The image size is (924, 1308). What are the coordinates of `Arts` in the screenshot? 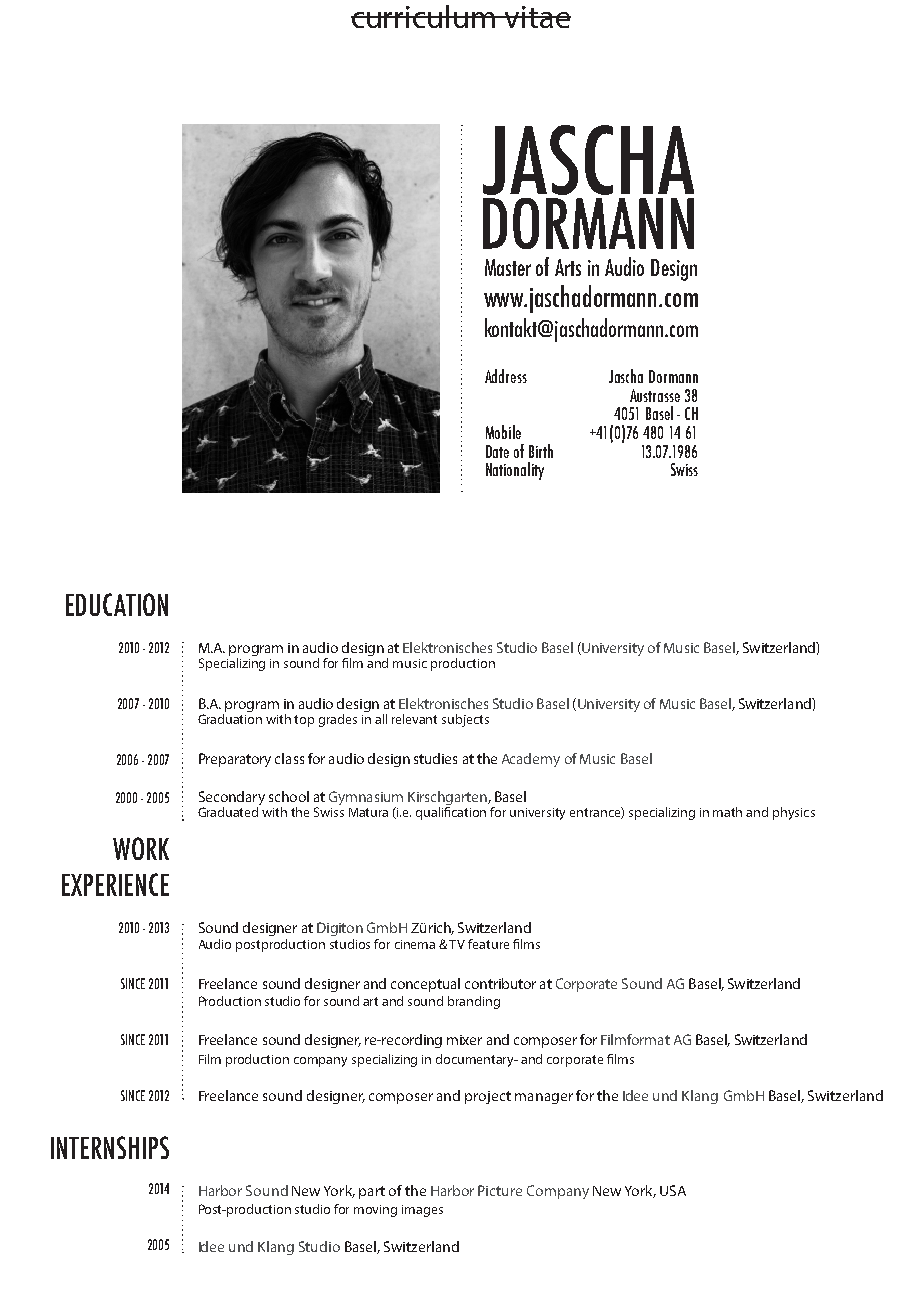 It's located at (568, 267).
